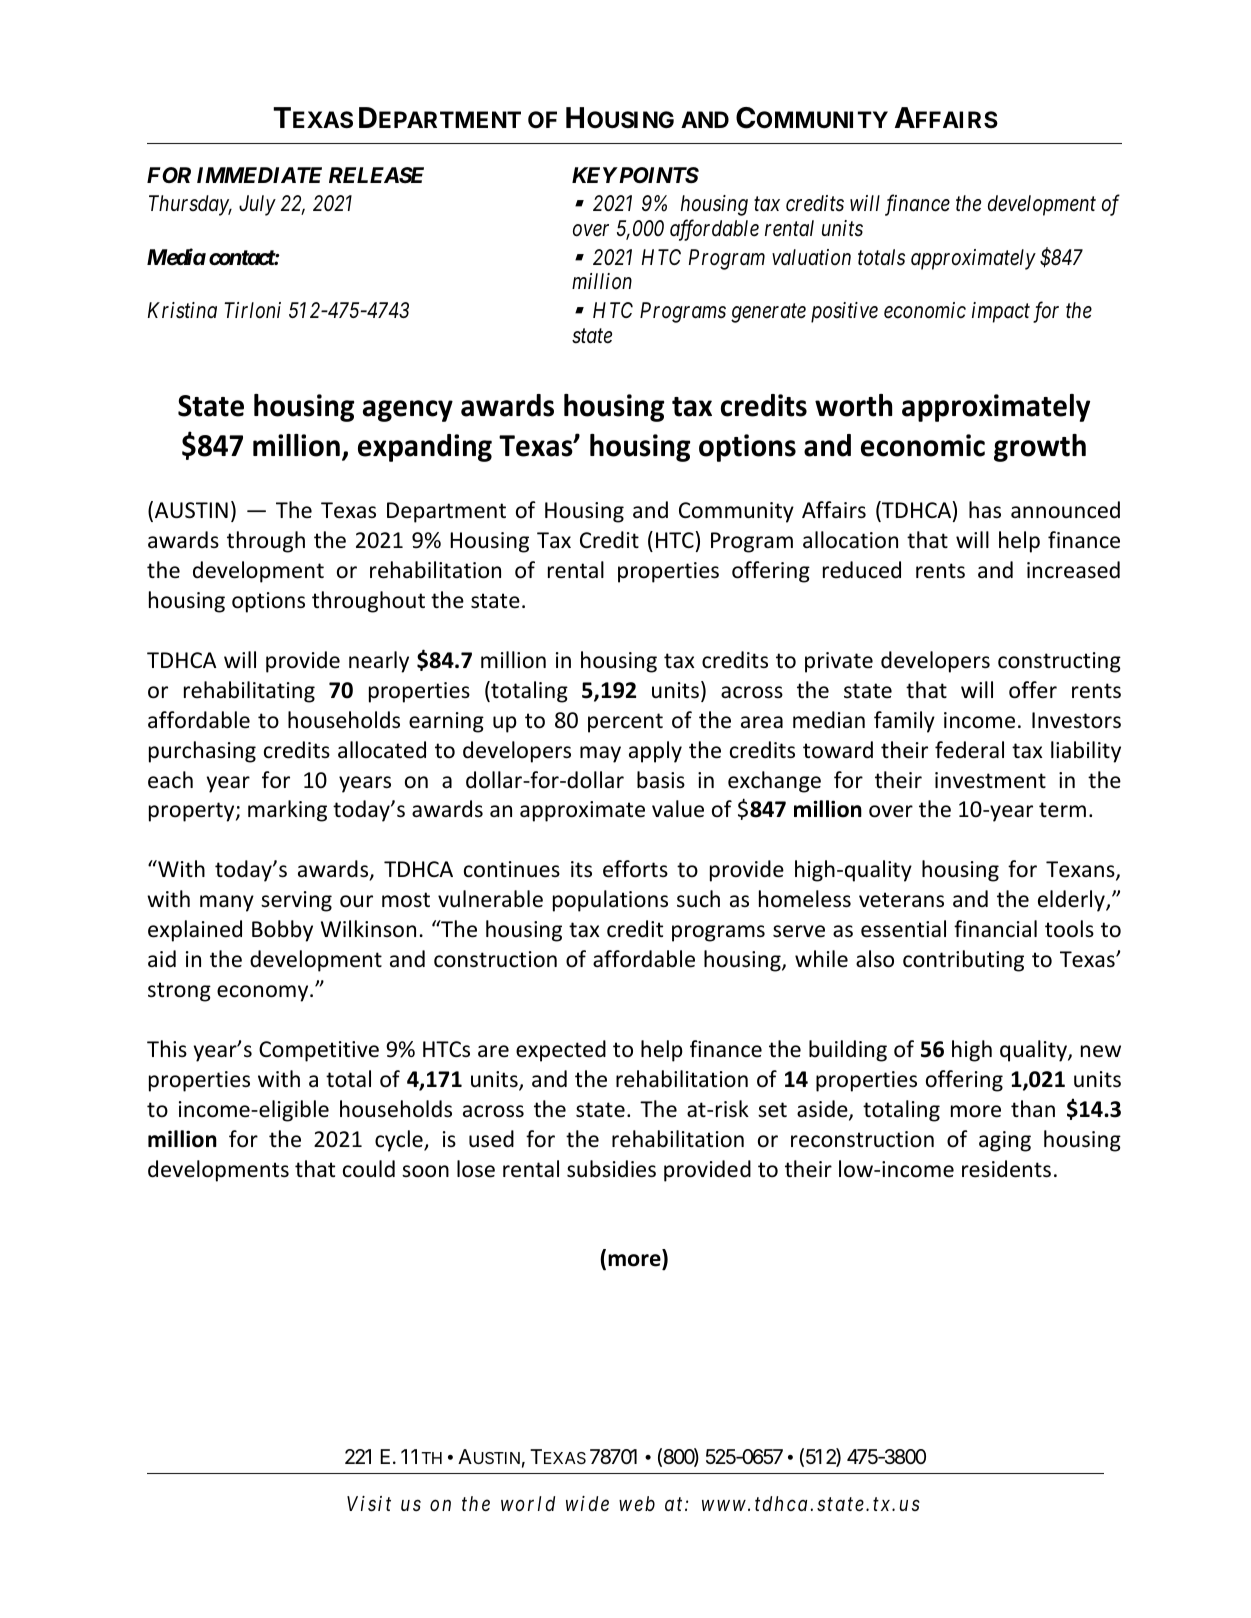 The height and width of the image is (1618, 1251). Describe the element at coordinates (379, 662) in the image. I see `nearly` at that location.
